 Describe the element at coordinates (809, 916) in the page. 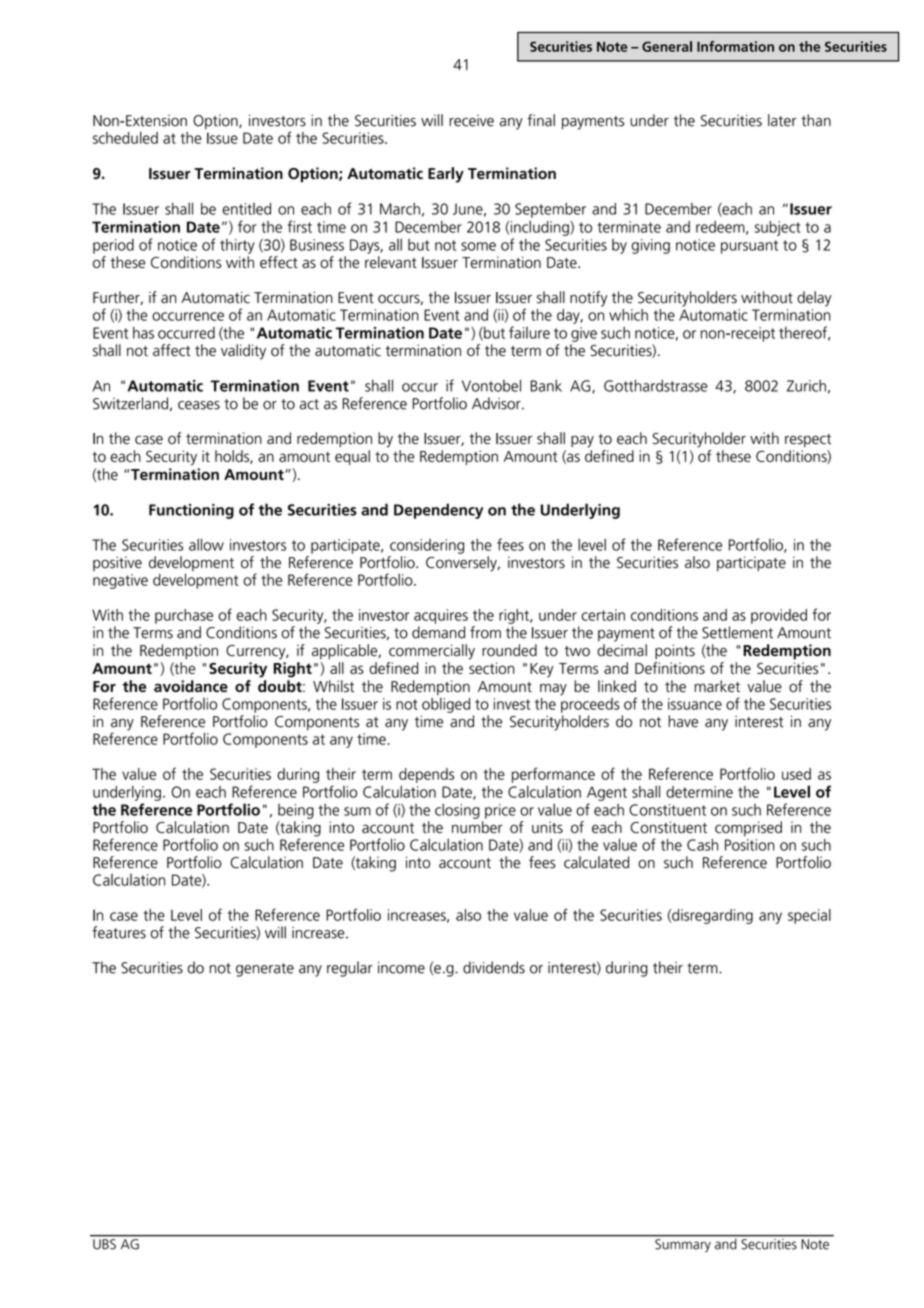

I see `special` at that location.
